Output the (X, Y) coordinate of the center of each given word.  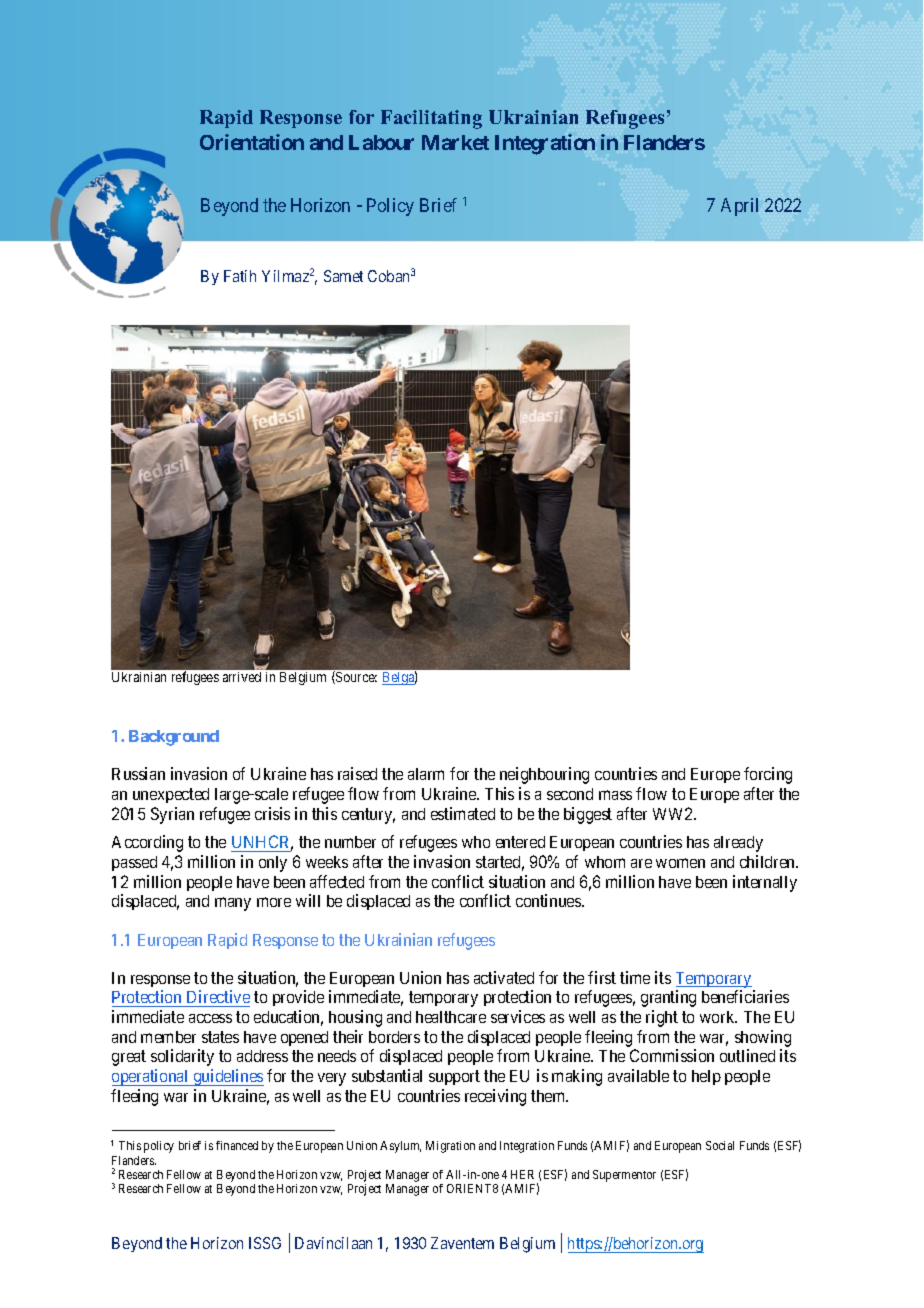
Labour (381, 142)
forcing (768, 775)
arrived (242, 677)
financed (237, 1145)
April (739, 207)
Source (355, 677)
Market (455, 142)
